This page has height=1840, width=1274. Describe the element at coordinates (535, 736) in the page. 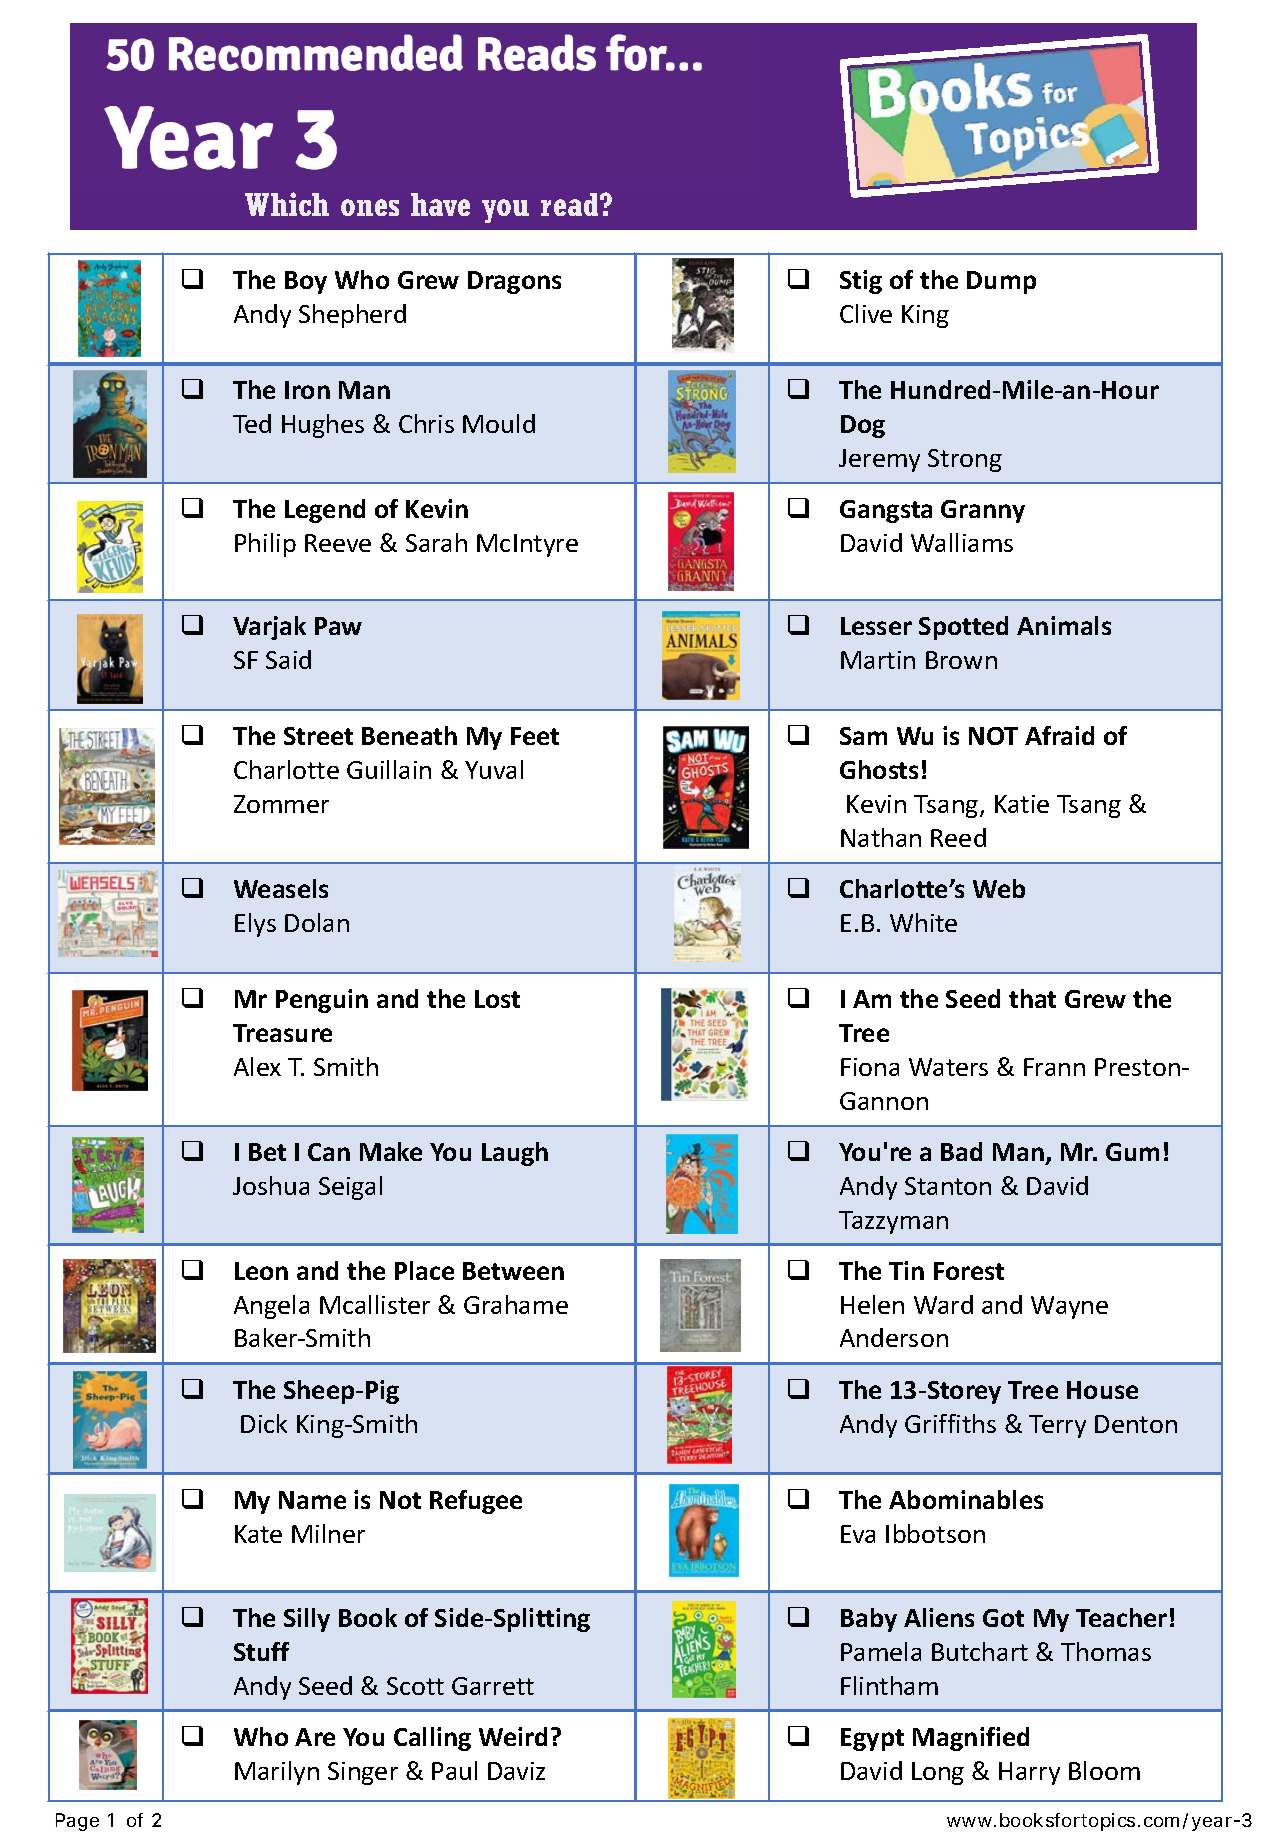

I see `Feet` at that location.
